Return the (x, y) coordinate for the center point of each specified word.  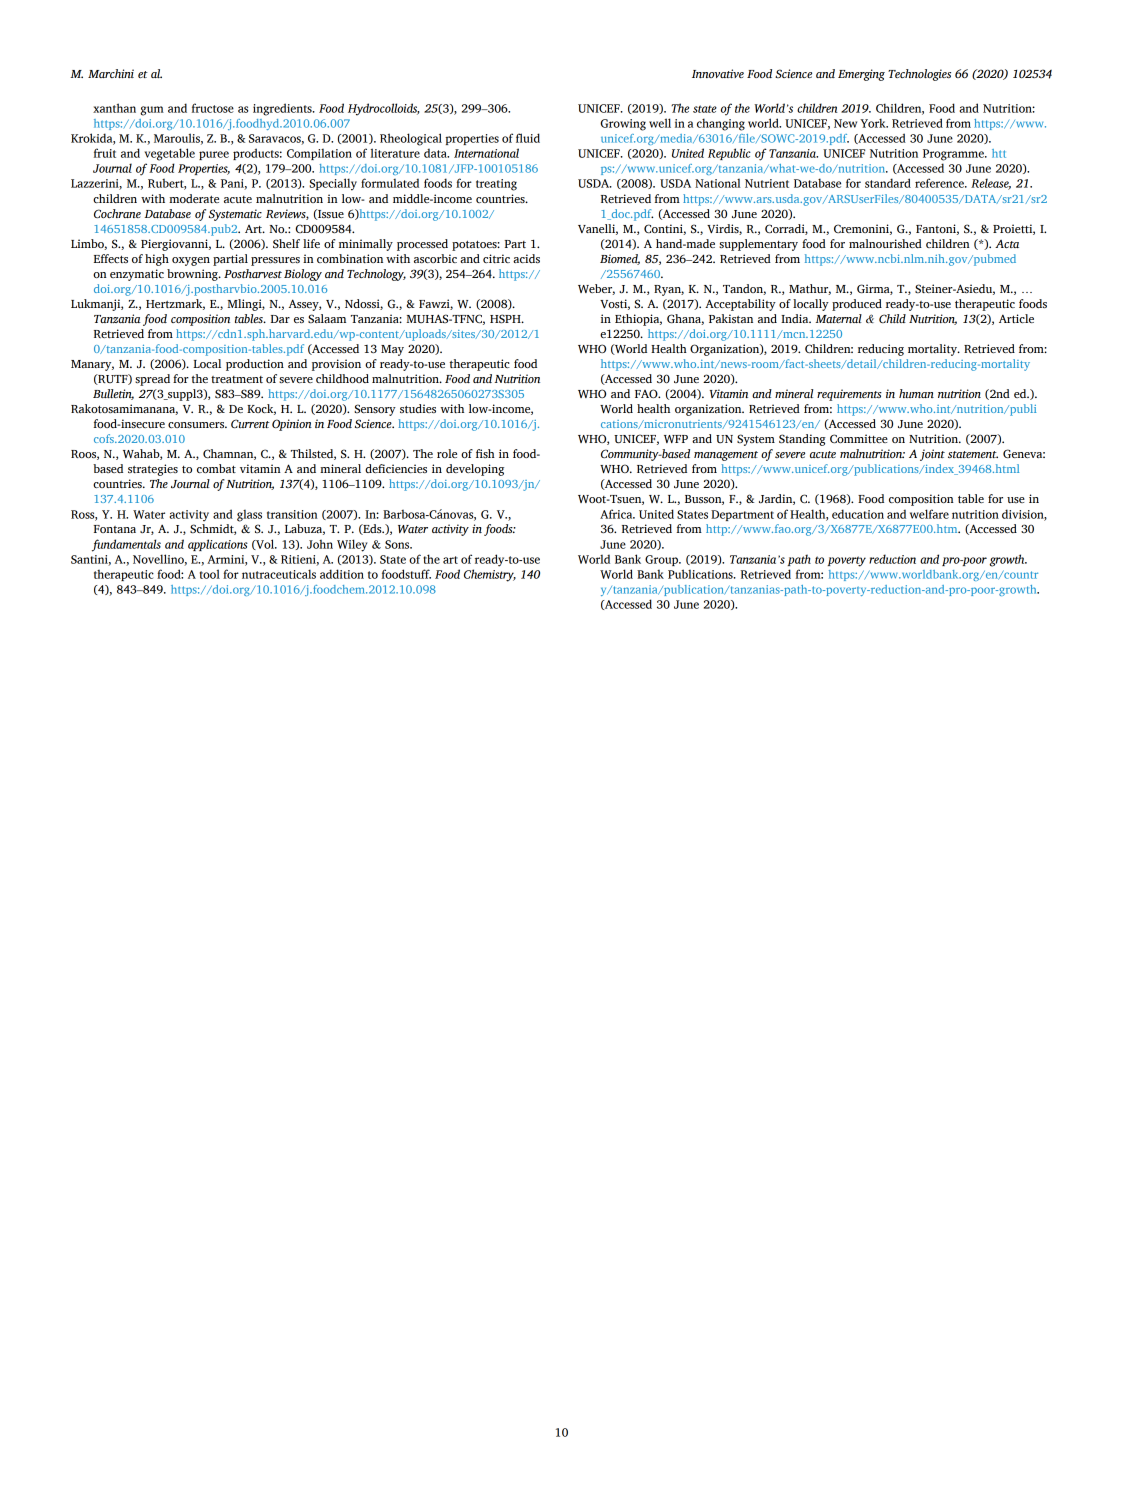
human (916, 393)
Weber (596, 289)
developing (475, 470)
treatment (237, 379)
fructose (213, 108)
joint (932, 455)
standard (888, 183)
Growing (623, 125)
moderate (194, 198)
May (392, 350)
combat (216, 468)
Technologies (919, 75)
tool (210, 574)
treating (496, 185)
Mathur (810, 289)
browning (193, 275)
